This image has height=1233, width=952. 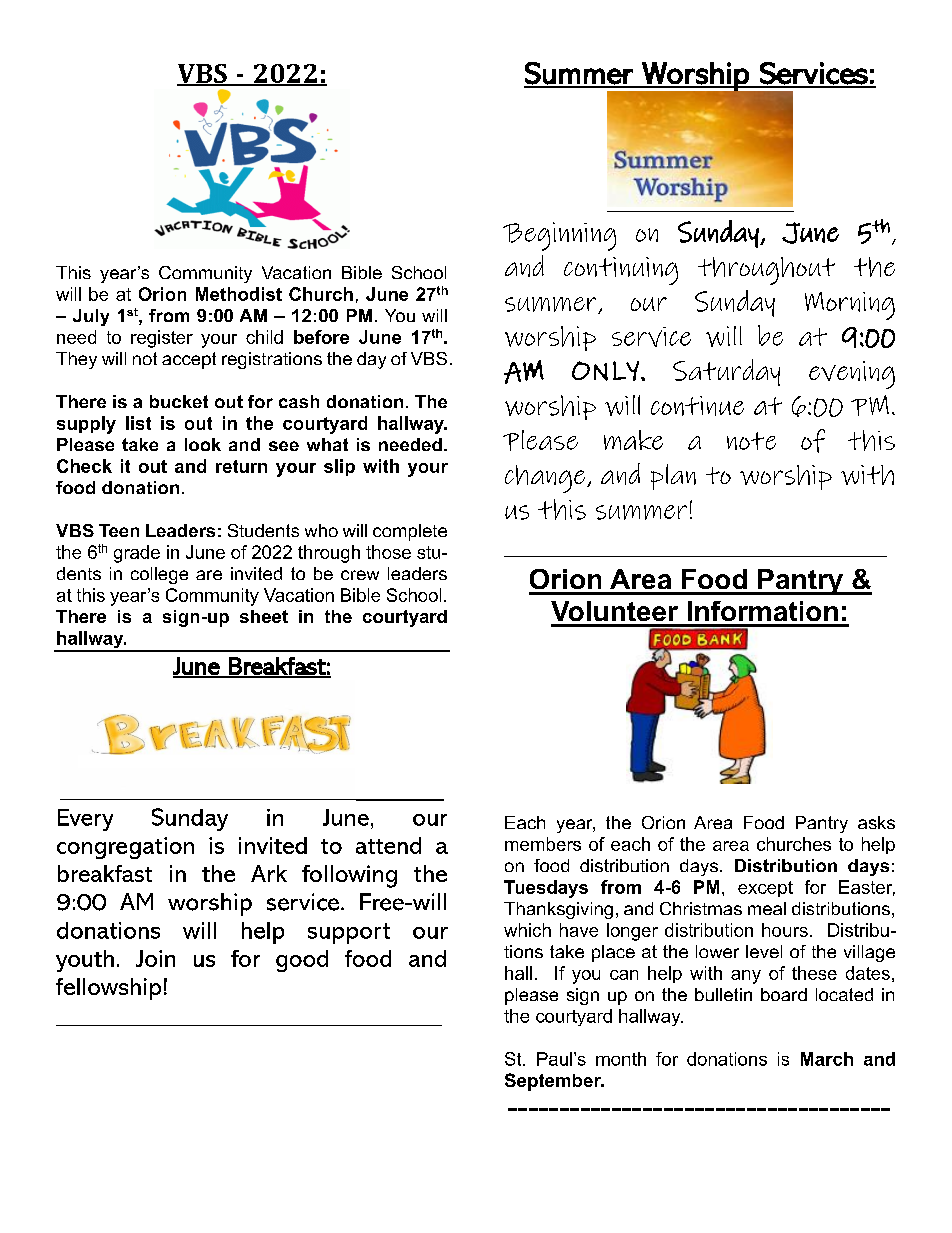 I want to click on Morning, so click(x=850, y=306).
